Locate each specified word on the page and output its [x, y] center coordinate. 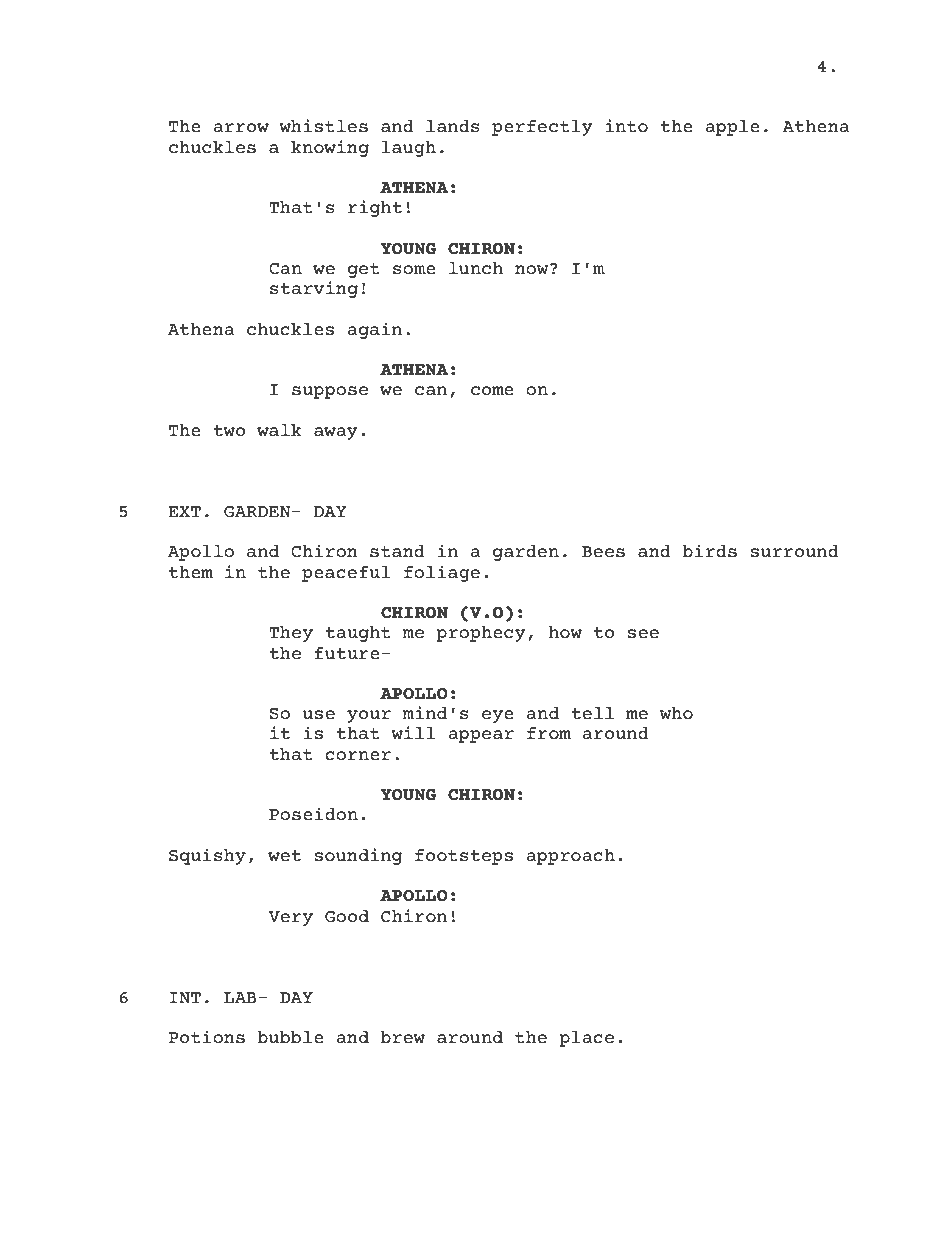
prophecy [481, 634]
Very [290, 918]
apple [732, 128]
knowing [330, 148]
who [676, 713]
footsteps [464, 857]
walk [279, 430]
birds [709, 551]
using [265, 1201]
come [492, 391]
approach [570, 857]
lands [453, 126]
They [291, 634]
